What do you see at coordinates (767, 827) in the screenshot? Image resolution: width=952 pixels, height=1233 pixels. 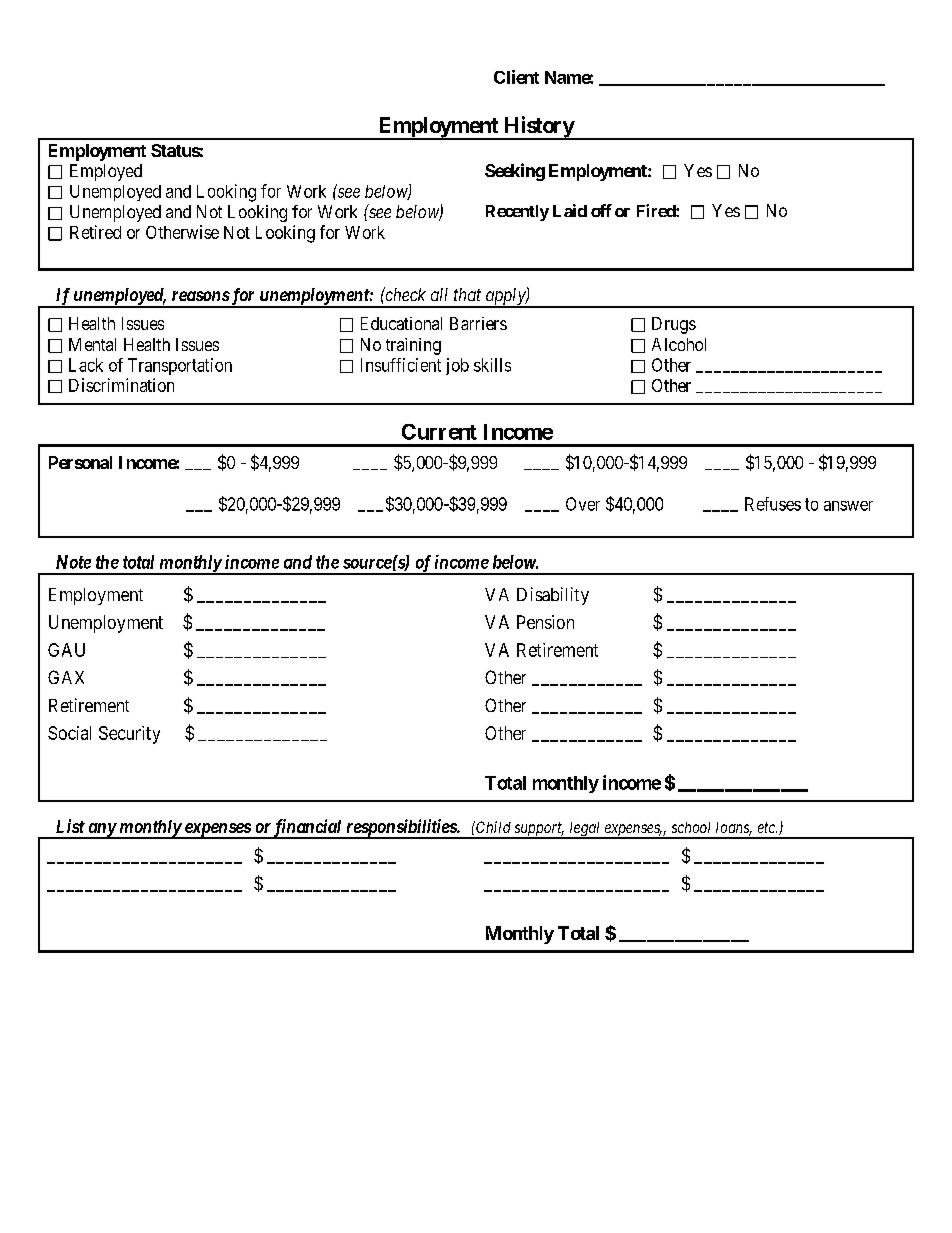 I see `etc` at bounding box center [767, 827].
